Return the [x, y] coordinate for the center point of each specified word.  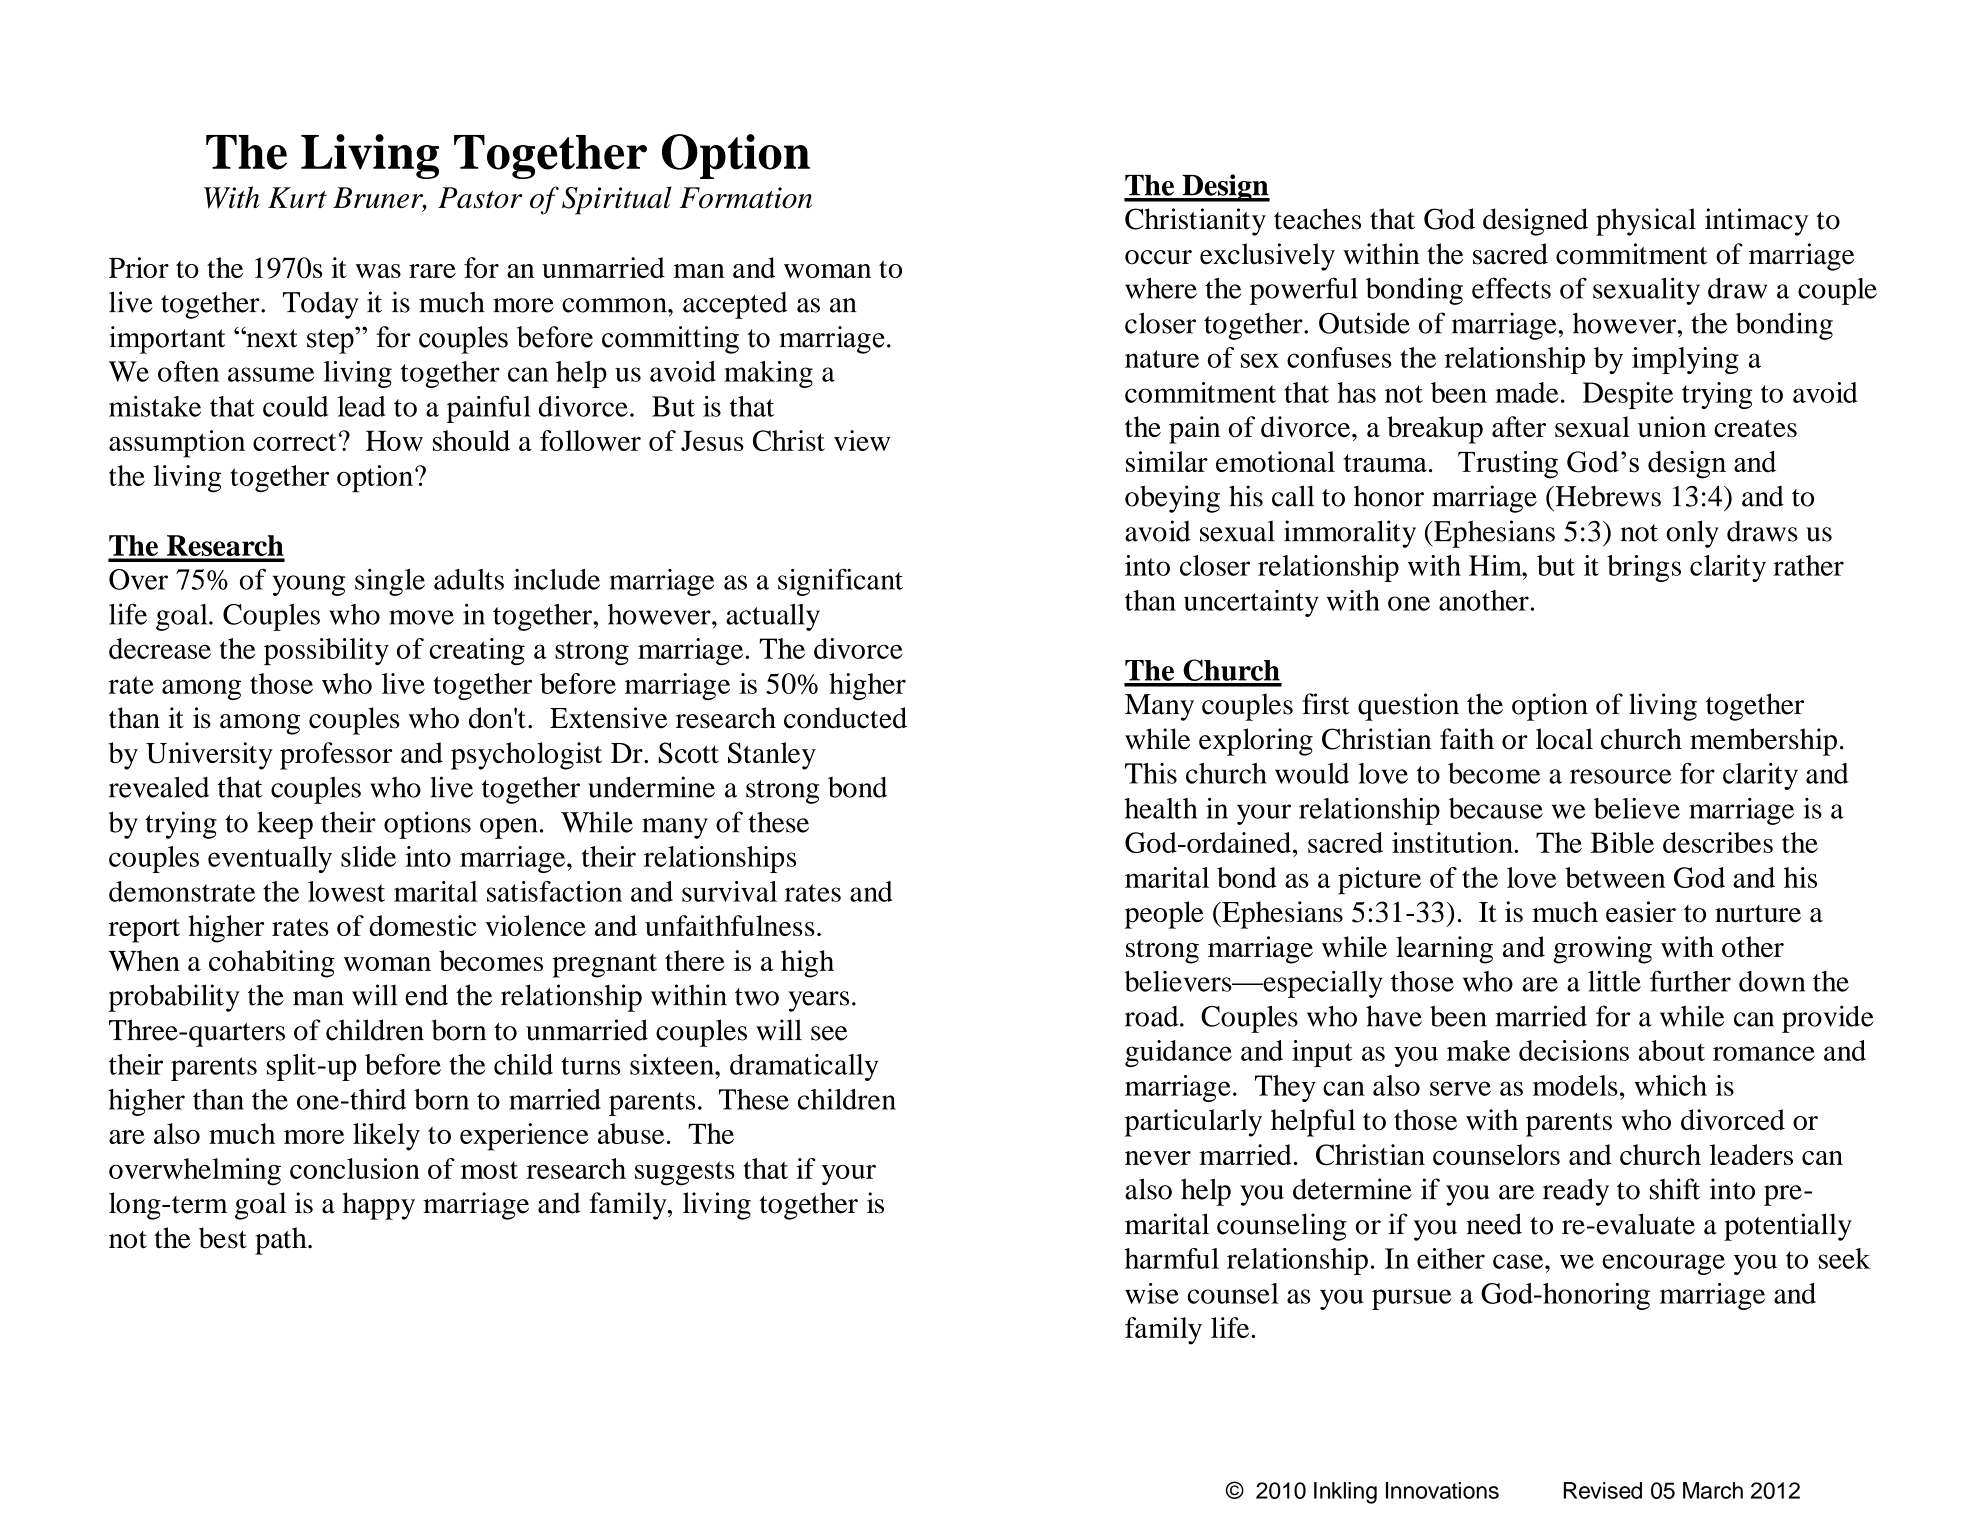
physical [1646, 222]
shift [1675, 1189]
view [862, 440]
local [1564, 739]
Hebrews [1607, 496]
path [282, 1241]
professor [336, 756]
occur [1158, 257]
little [1614, 981]
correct [294, 442]
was [378, 271]
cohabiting [272, 964]
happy [379, 1206]
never [1158, 1158]
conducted [845, 718]
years [818, 1001]
